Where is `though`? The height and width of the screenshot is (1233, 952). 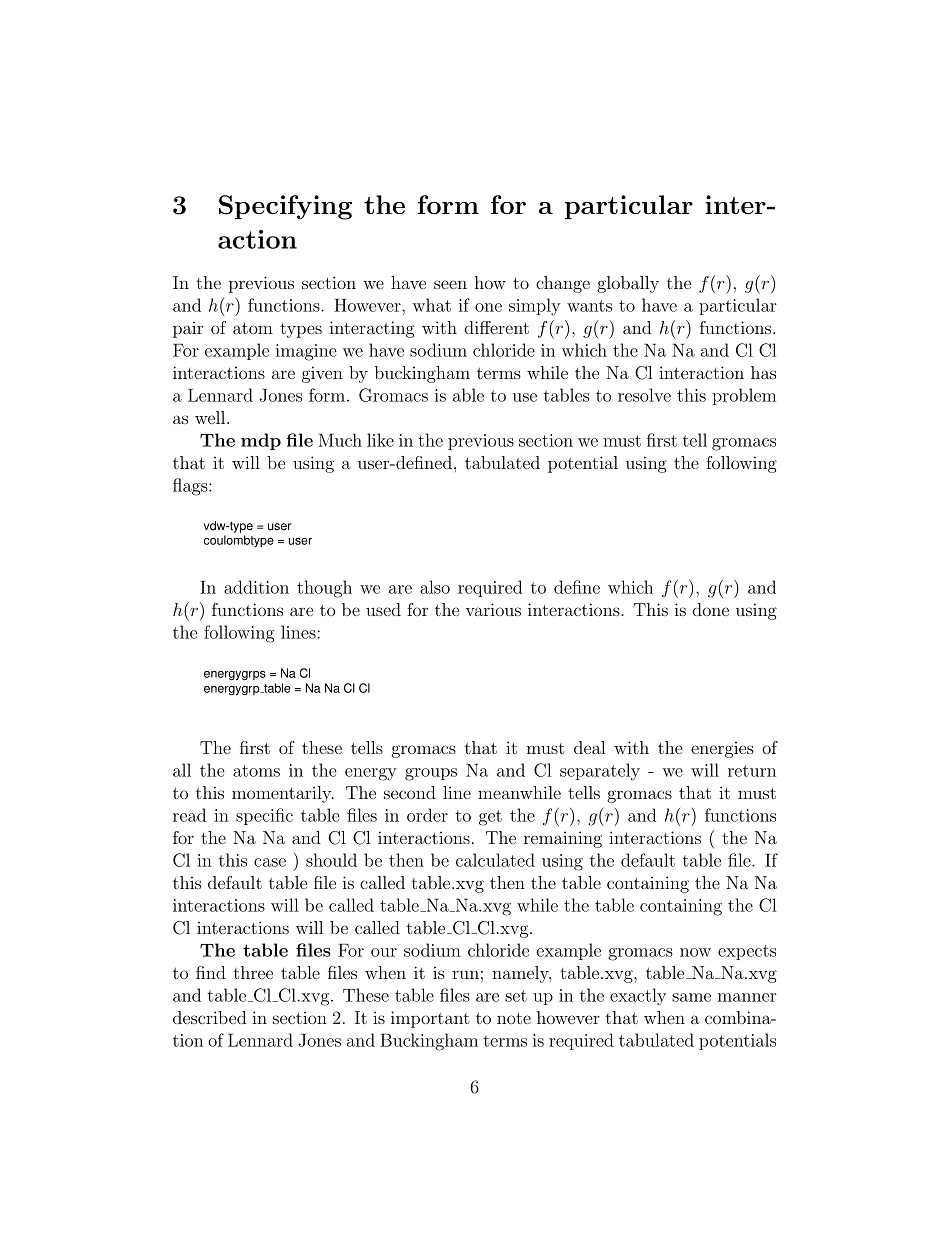 though is located at coordinates (324, 589).
